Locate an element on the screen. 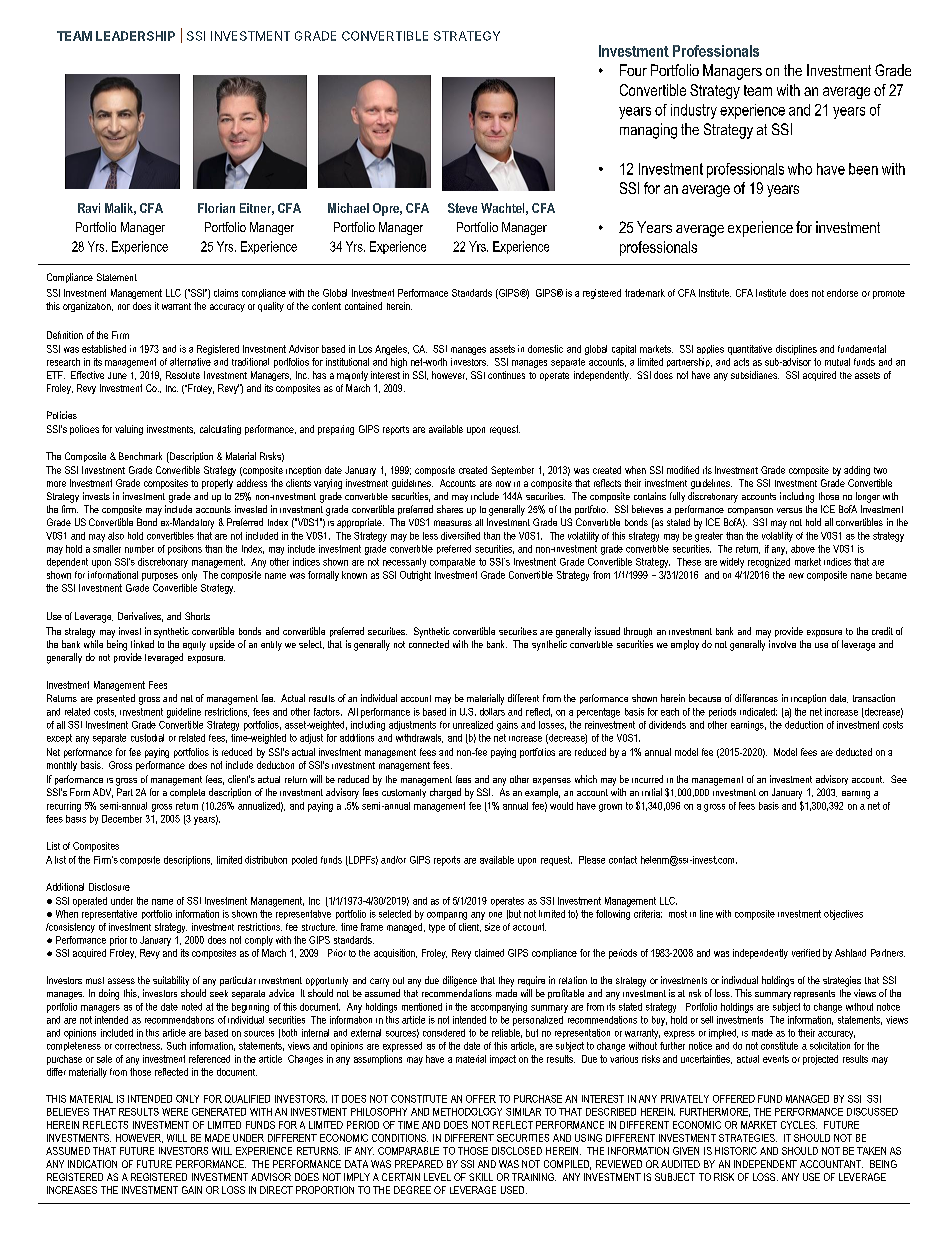  Four is located at coordinates (633, 70).
